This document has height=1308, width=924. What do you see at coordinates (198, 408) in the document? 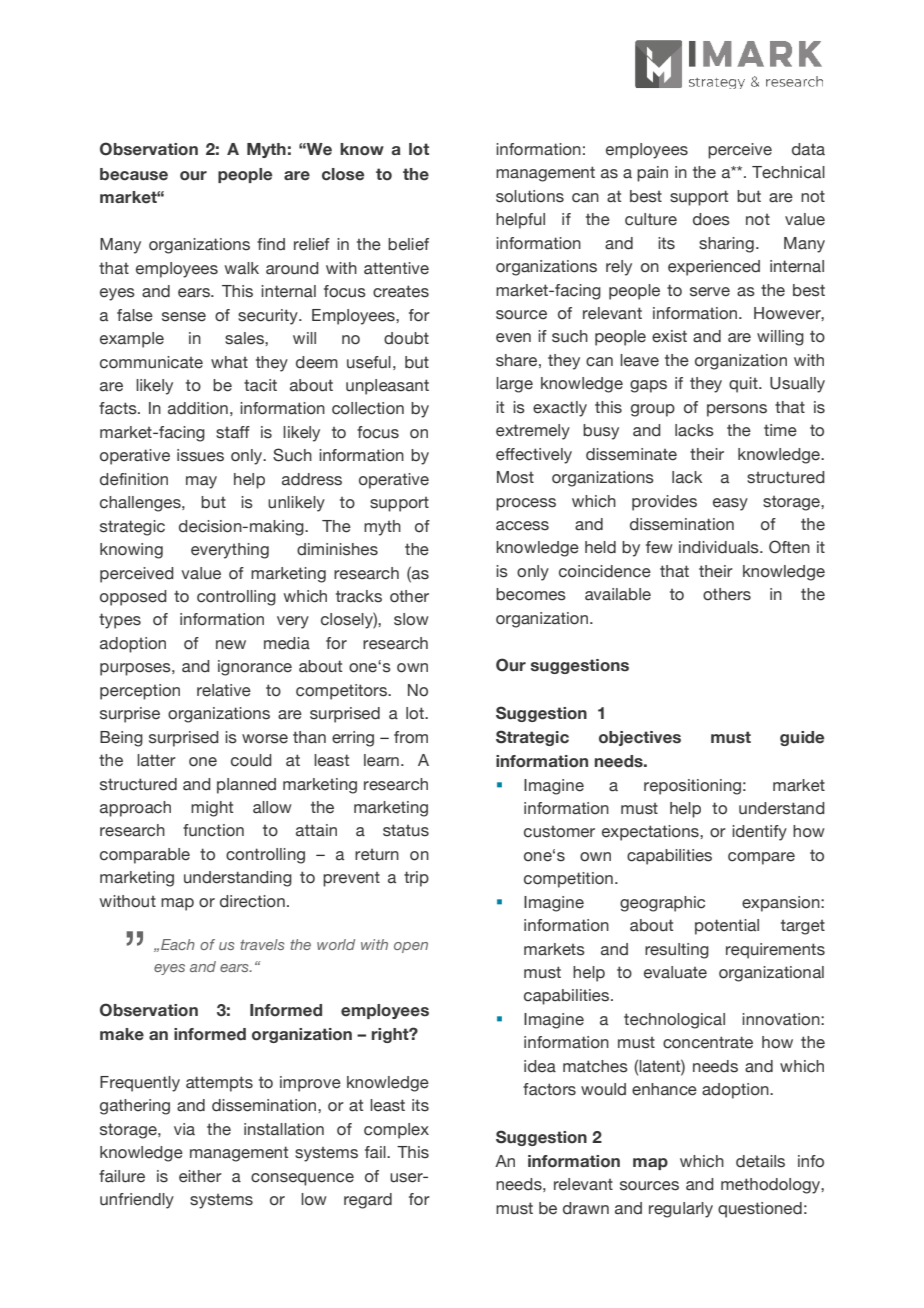
I see `addition` at bounding box center [198, 408].
